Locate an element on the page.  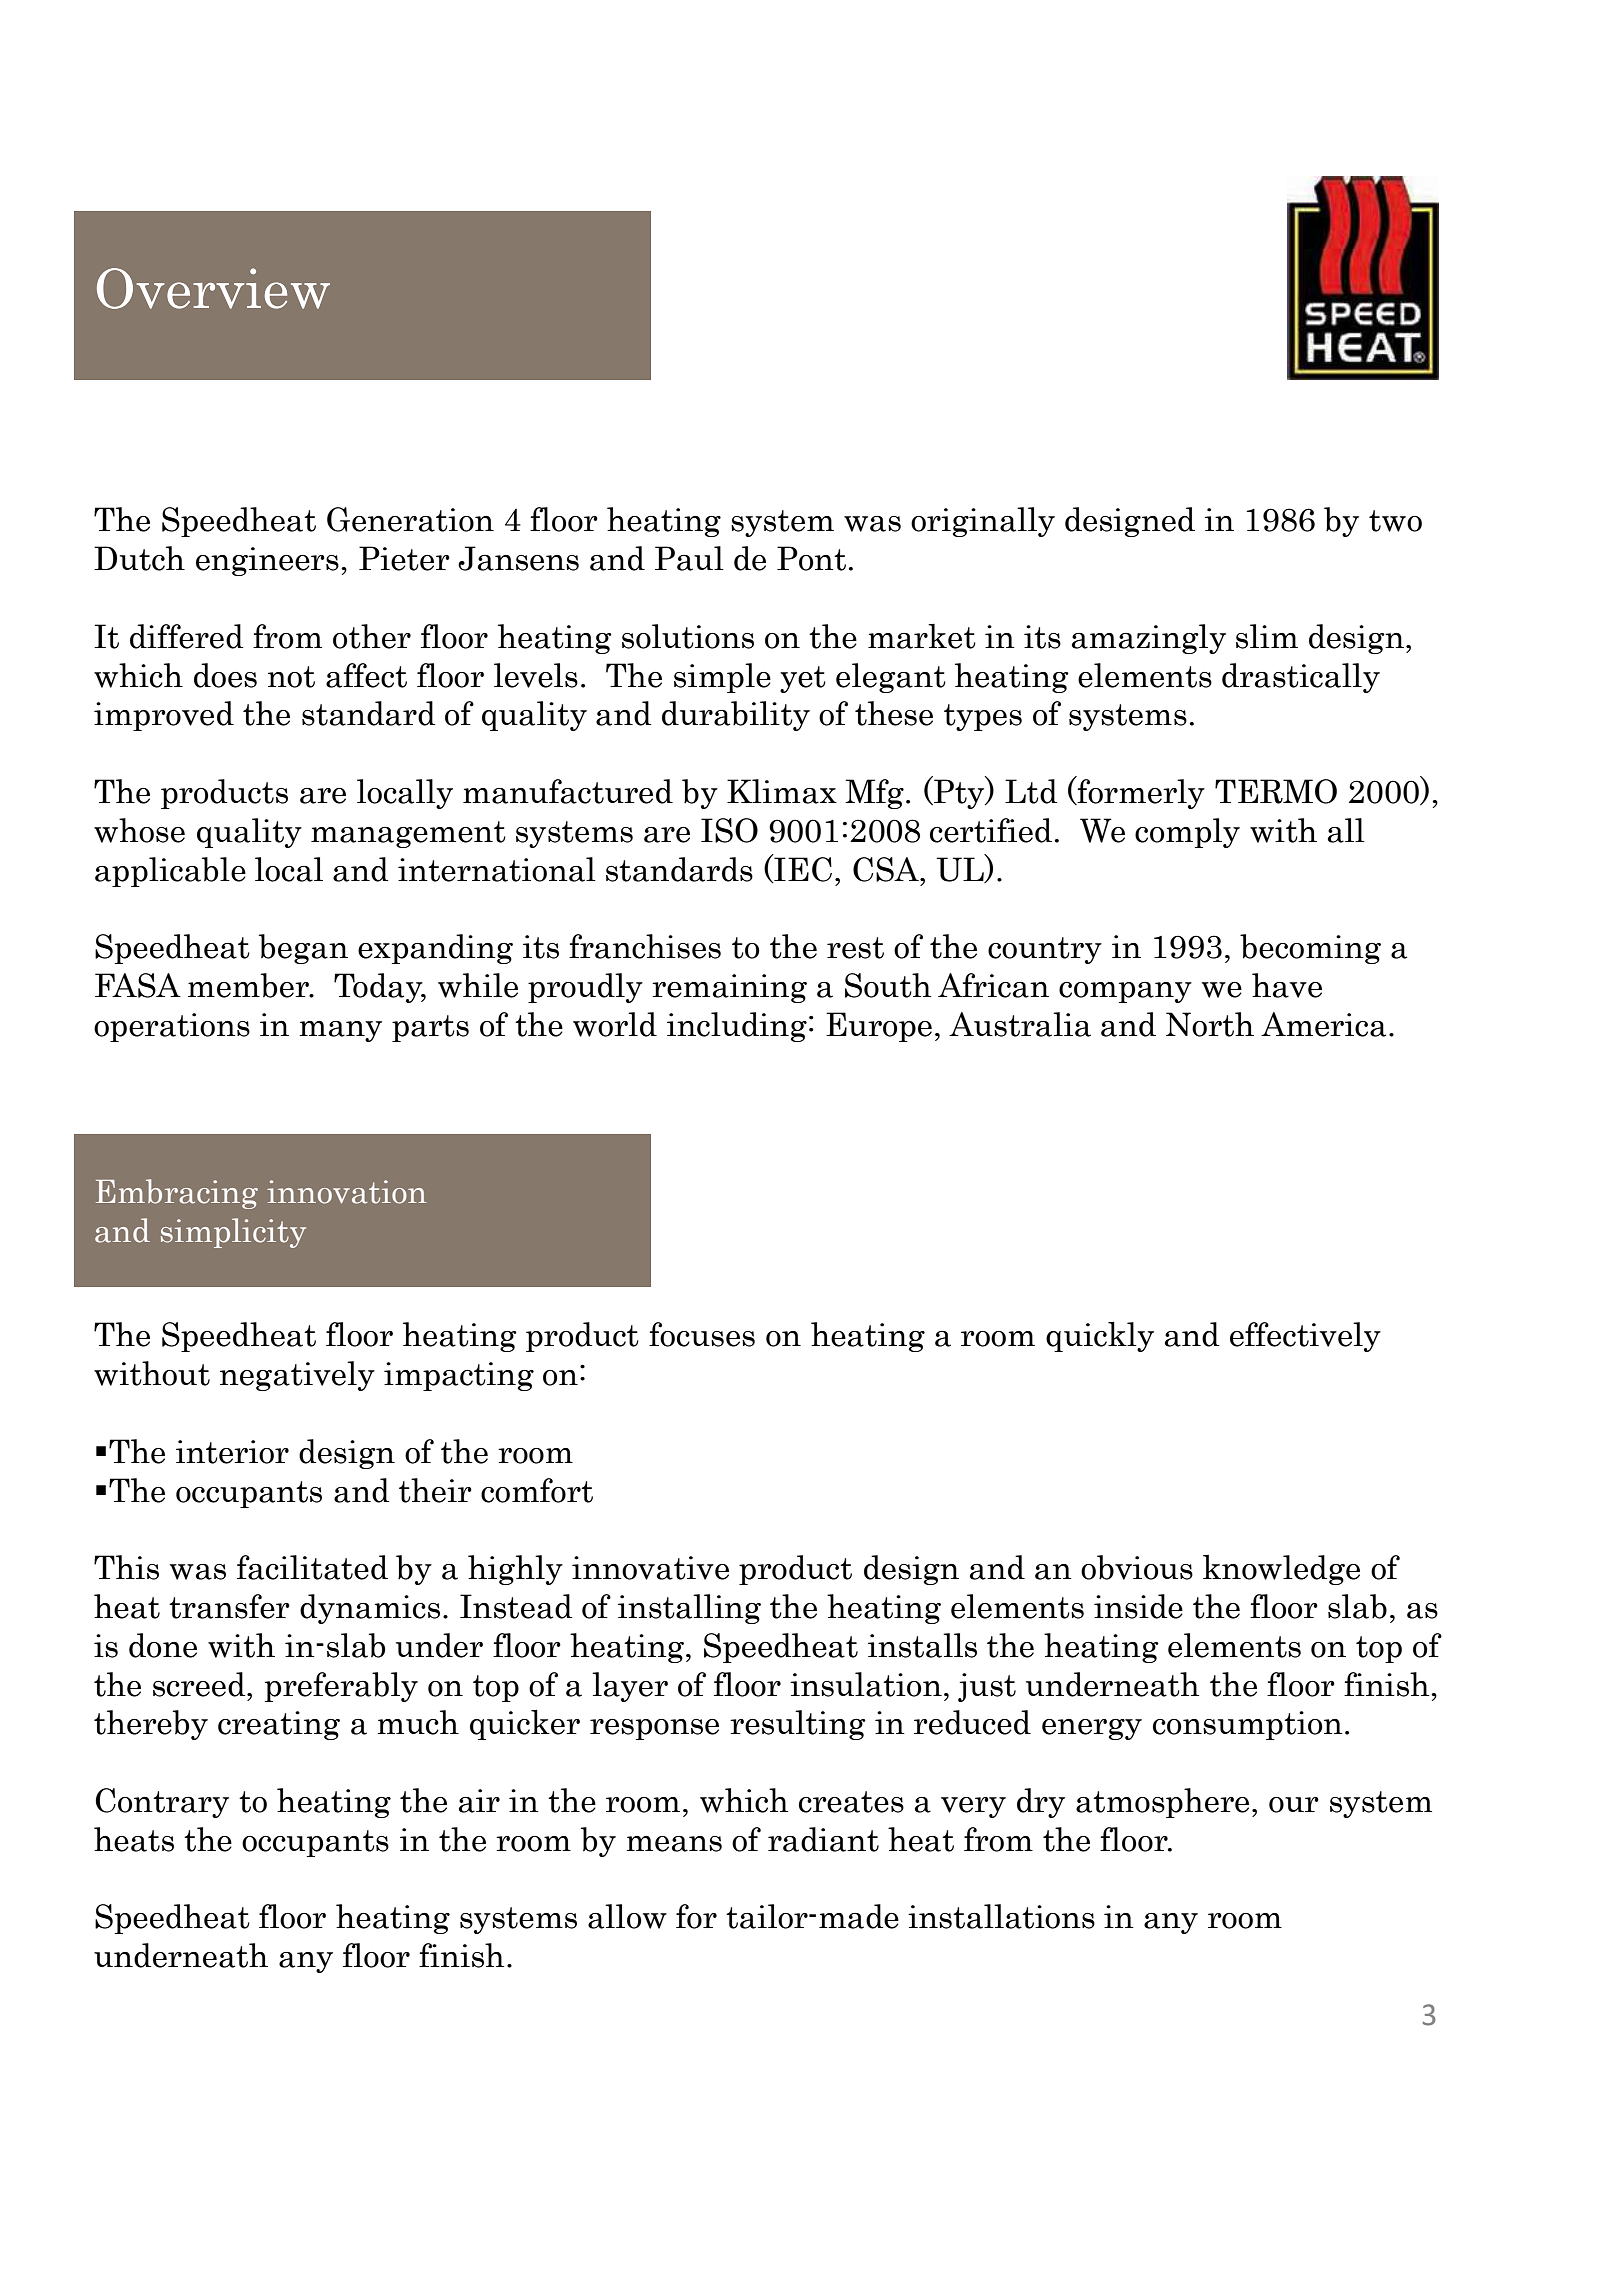
Contrary is located at coordinates (162, 1803).
